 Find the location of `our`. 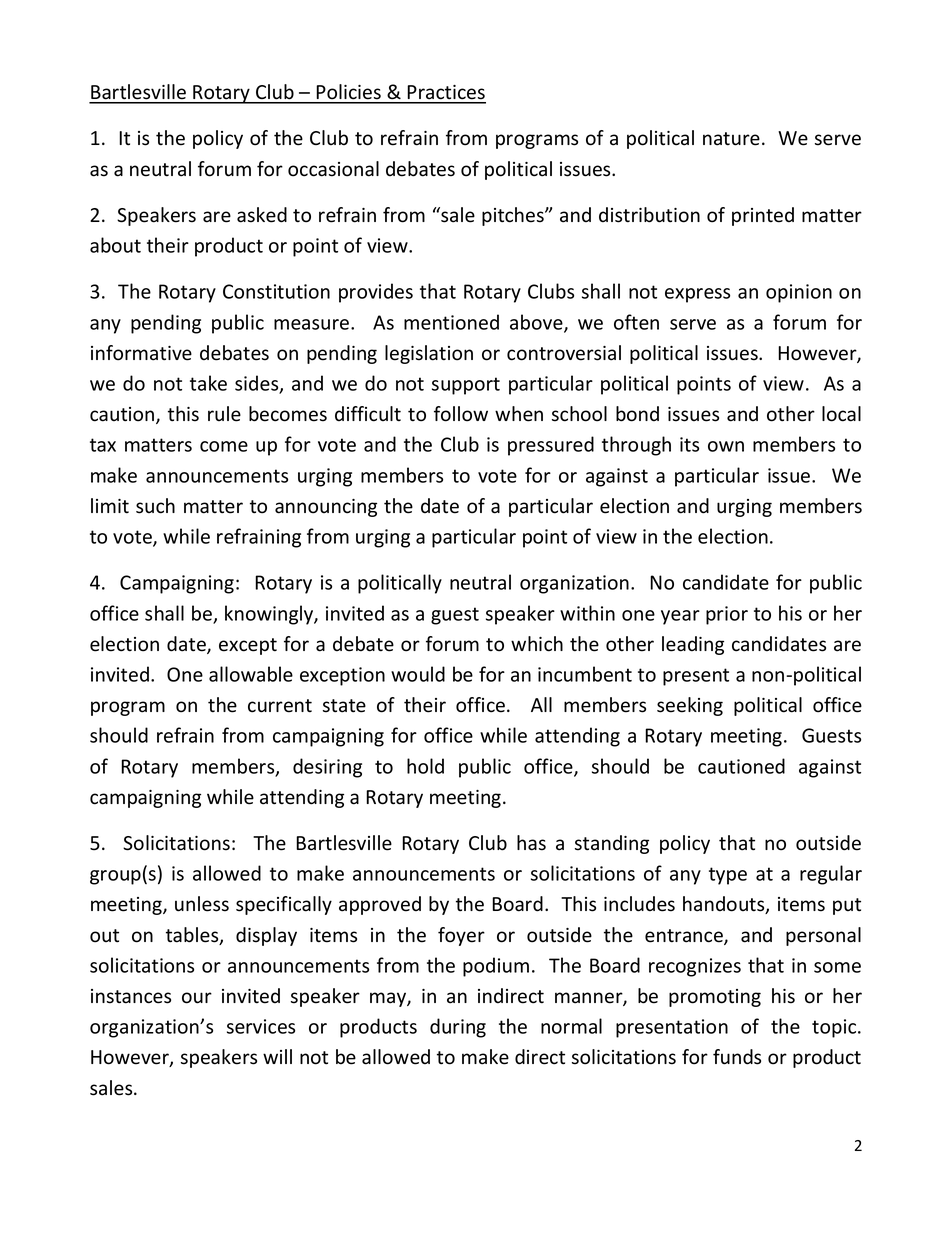

our is located at coordinates (197, 998).
